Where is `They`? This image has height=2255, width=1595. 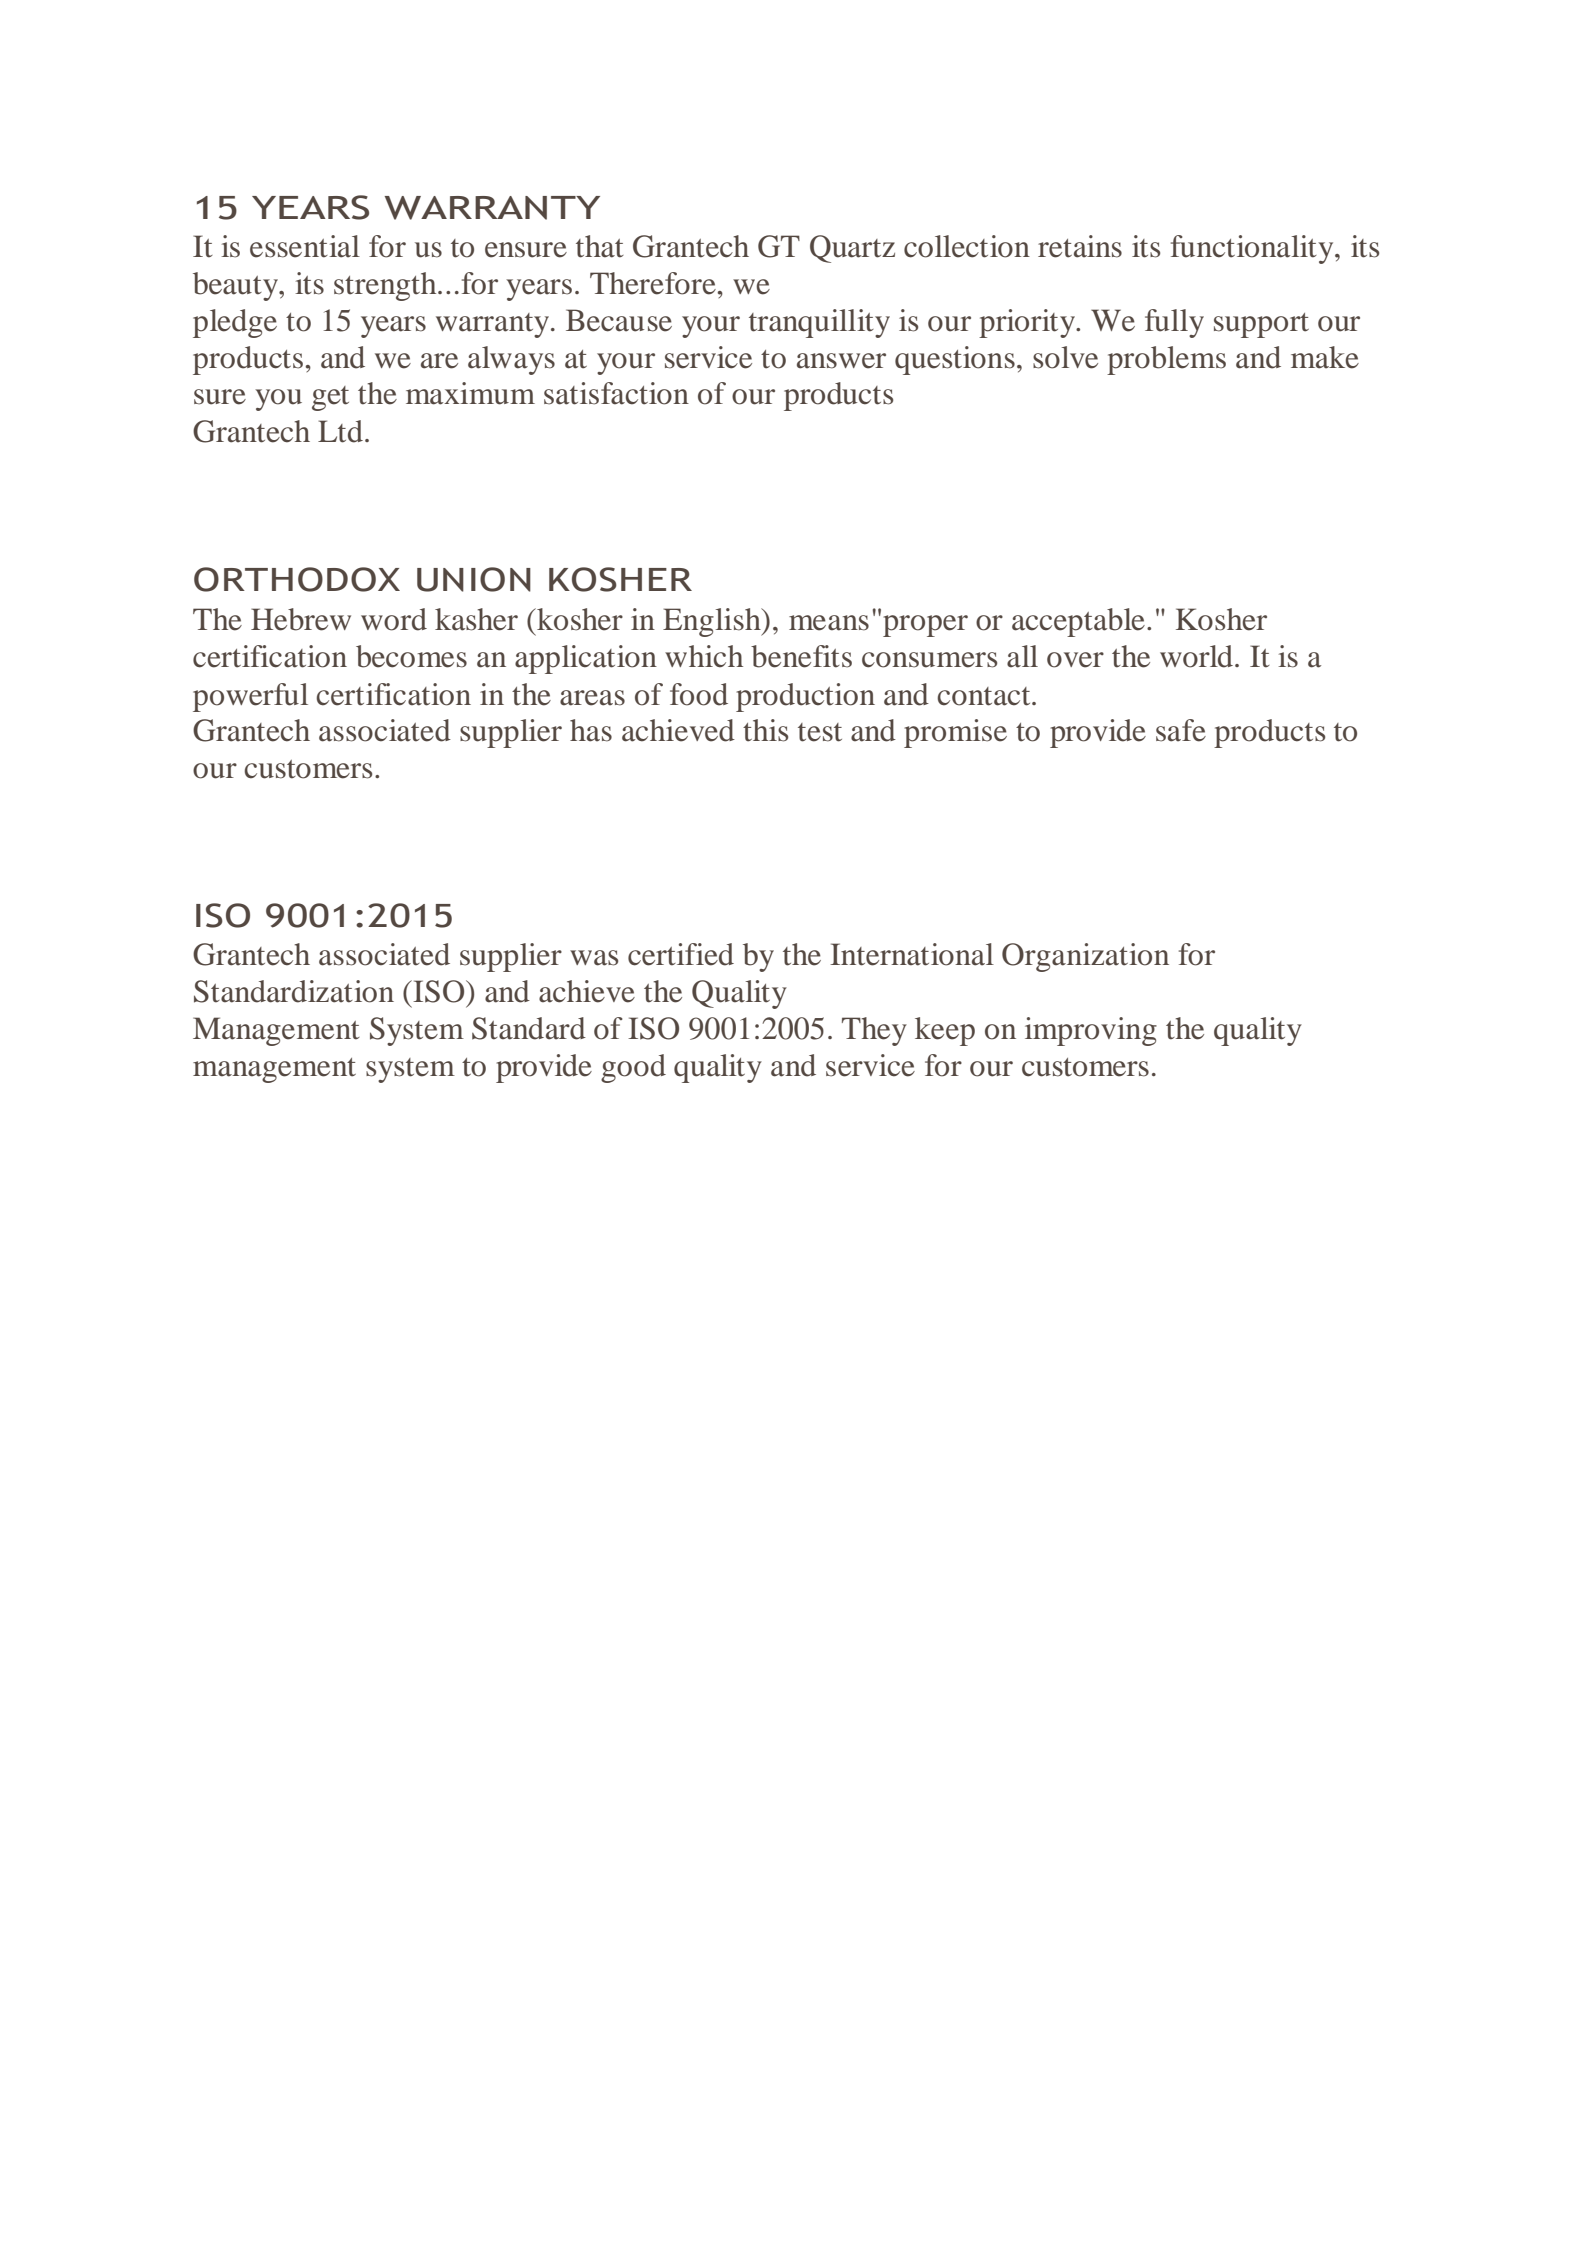
They is located at coordinates (874, 1031).
